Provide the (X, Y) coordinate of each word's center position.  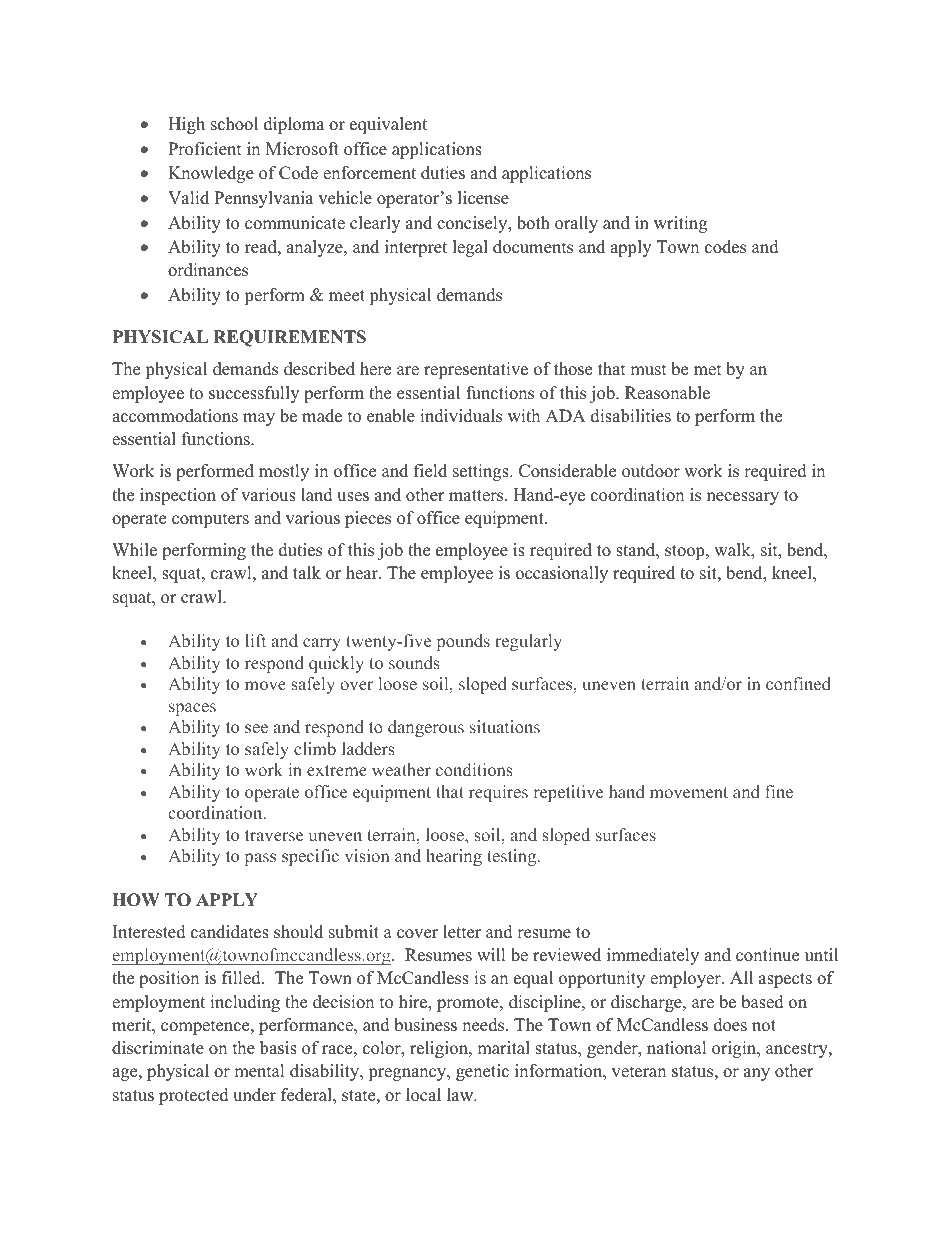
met (708, 370)
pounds (463, 642)
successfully (254, 394)
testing (513, 857)
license (483, 198)
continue (767, 955)
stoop (686, 552)
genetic (482, 1072)
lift (255, 640)
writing (680, 224)
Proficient (205, 149)
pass (260, 859)
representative (476, 370)
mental (259, 1071)
